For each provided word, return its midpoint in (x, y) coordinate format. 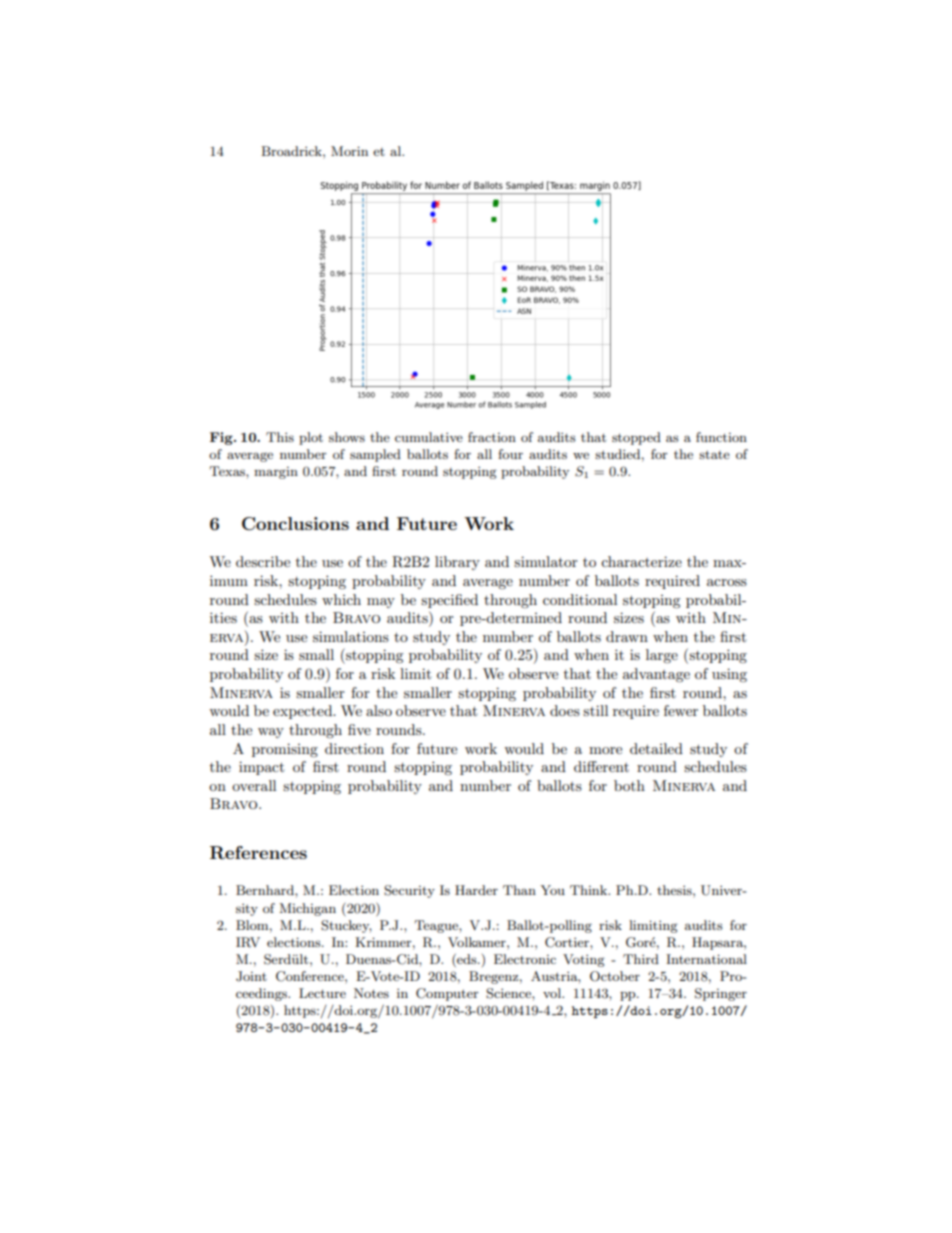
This (280, 437)
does (565, 710)
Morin (349, 151)
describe (263, 561)
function (721, 437)
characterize (641, 561)
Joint (251, 976)
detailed (656, 748)
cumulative (429, 437)
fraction (492, 437)
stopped (636, 438)
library (457, 563)
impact (261, 768)
